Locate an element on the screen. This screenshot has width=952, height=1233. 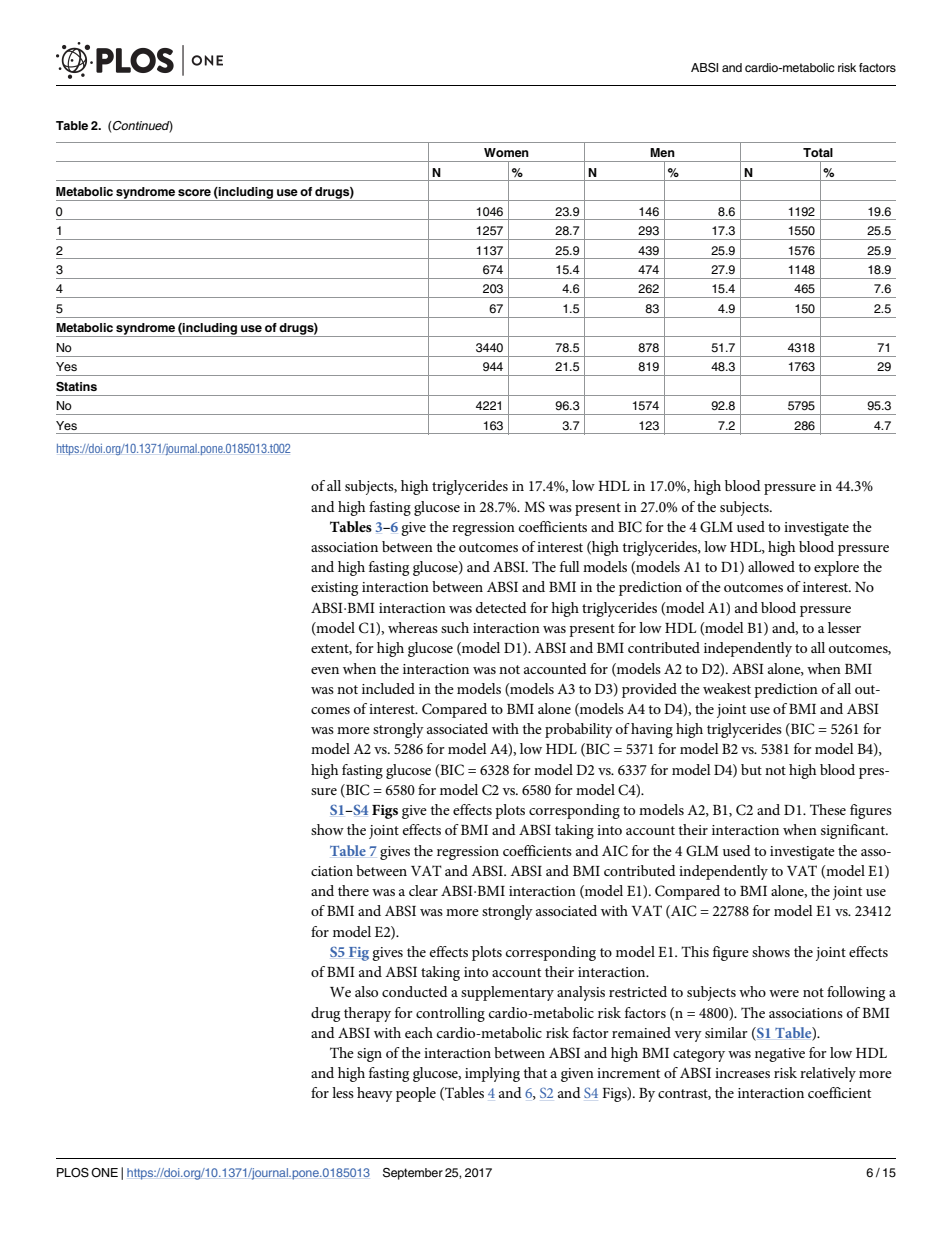
Total is located at coordinates (818, 152).
